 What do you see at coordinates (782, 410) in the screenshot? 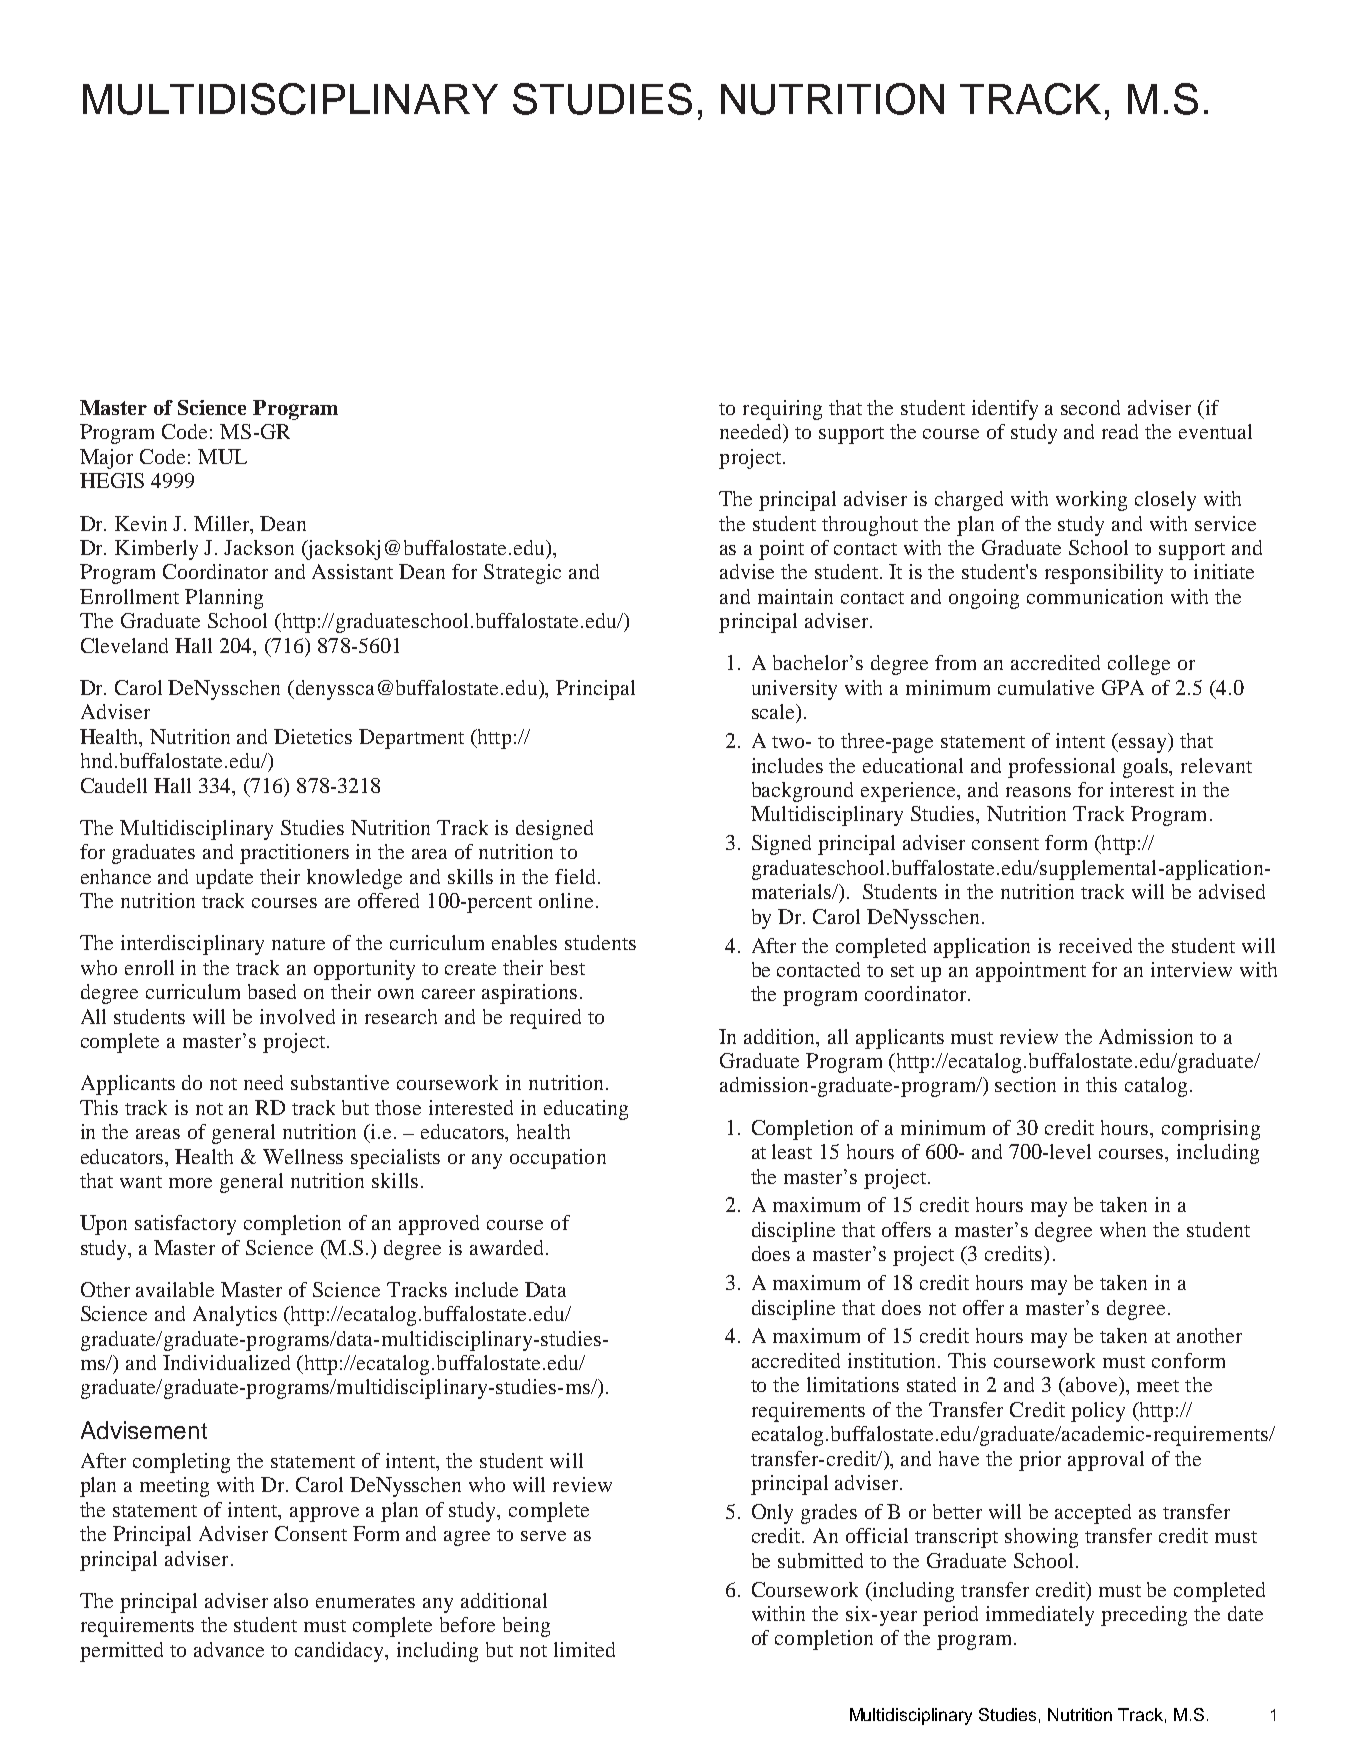
I see `requiring` at bounding box center [782, 410].
